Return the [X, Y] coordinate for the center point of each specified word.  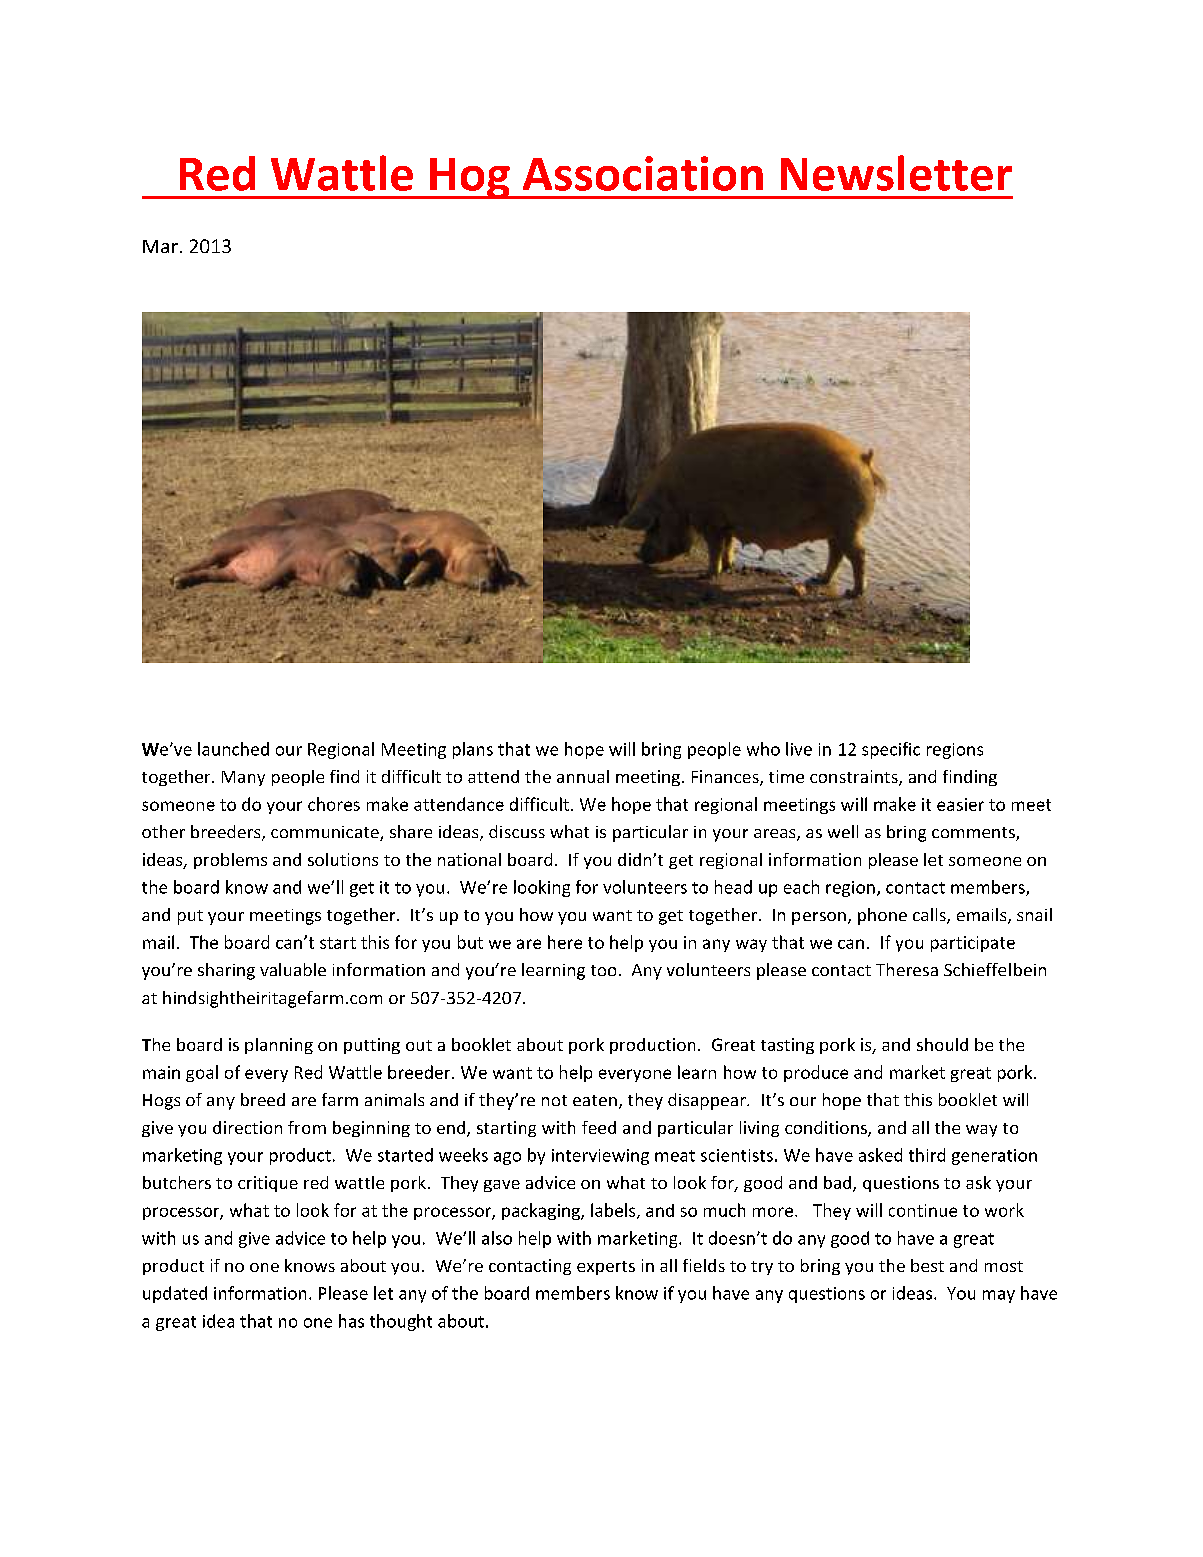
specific [891, 750]
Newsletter [896, 173]
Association [643, 173]
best [927, 1265]
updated [175, 1294]
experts [606, 1268]
